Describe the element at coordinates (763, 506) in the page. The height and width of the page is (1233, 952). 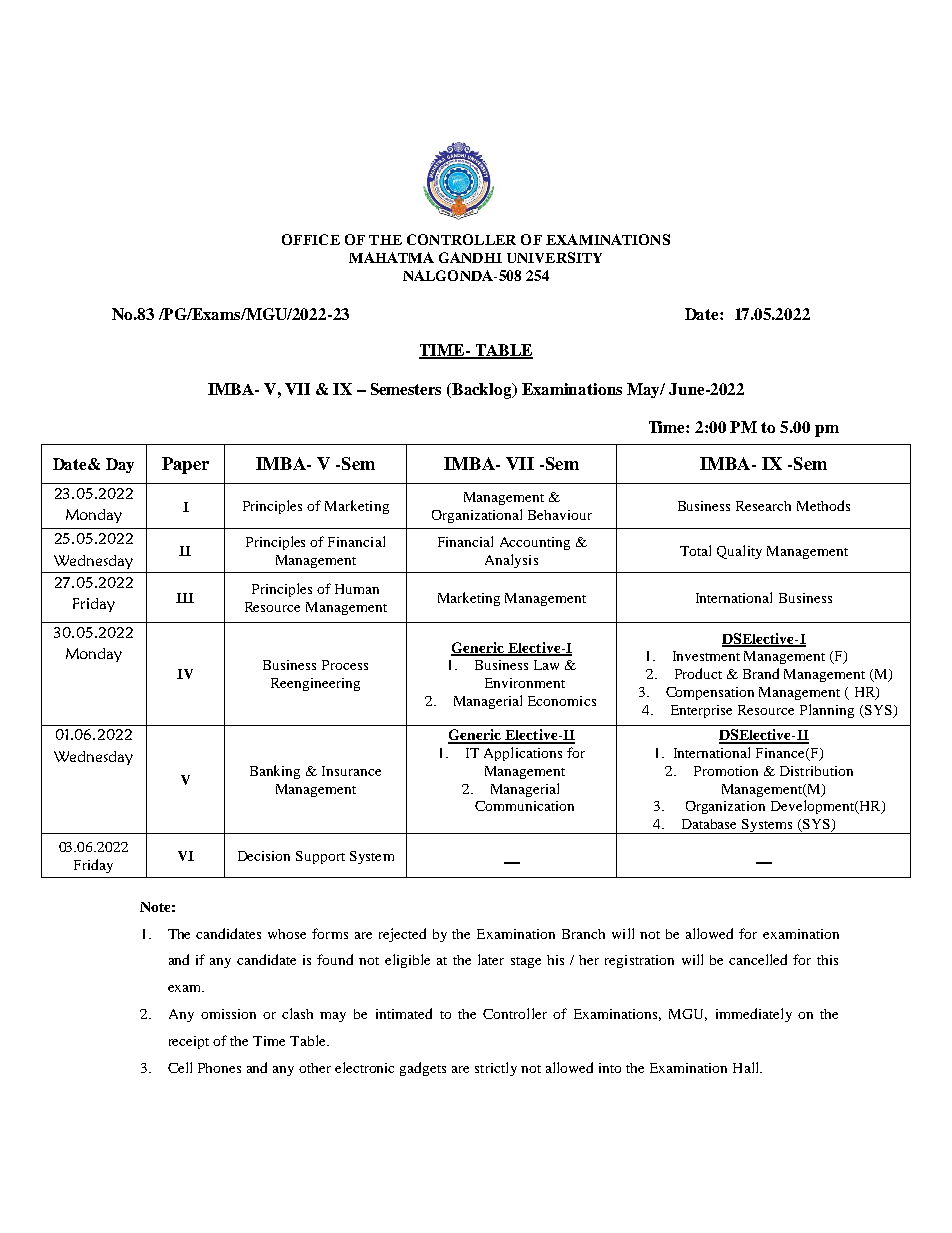
I see `Research` at that location.
